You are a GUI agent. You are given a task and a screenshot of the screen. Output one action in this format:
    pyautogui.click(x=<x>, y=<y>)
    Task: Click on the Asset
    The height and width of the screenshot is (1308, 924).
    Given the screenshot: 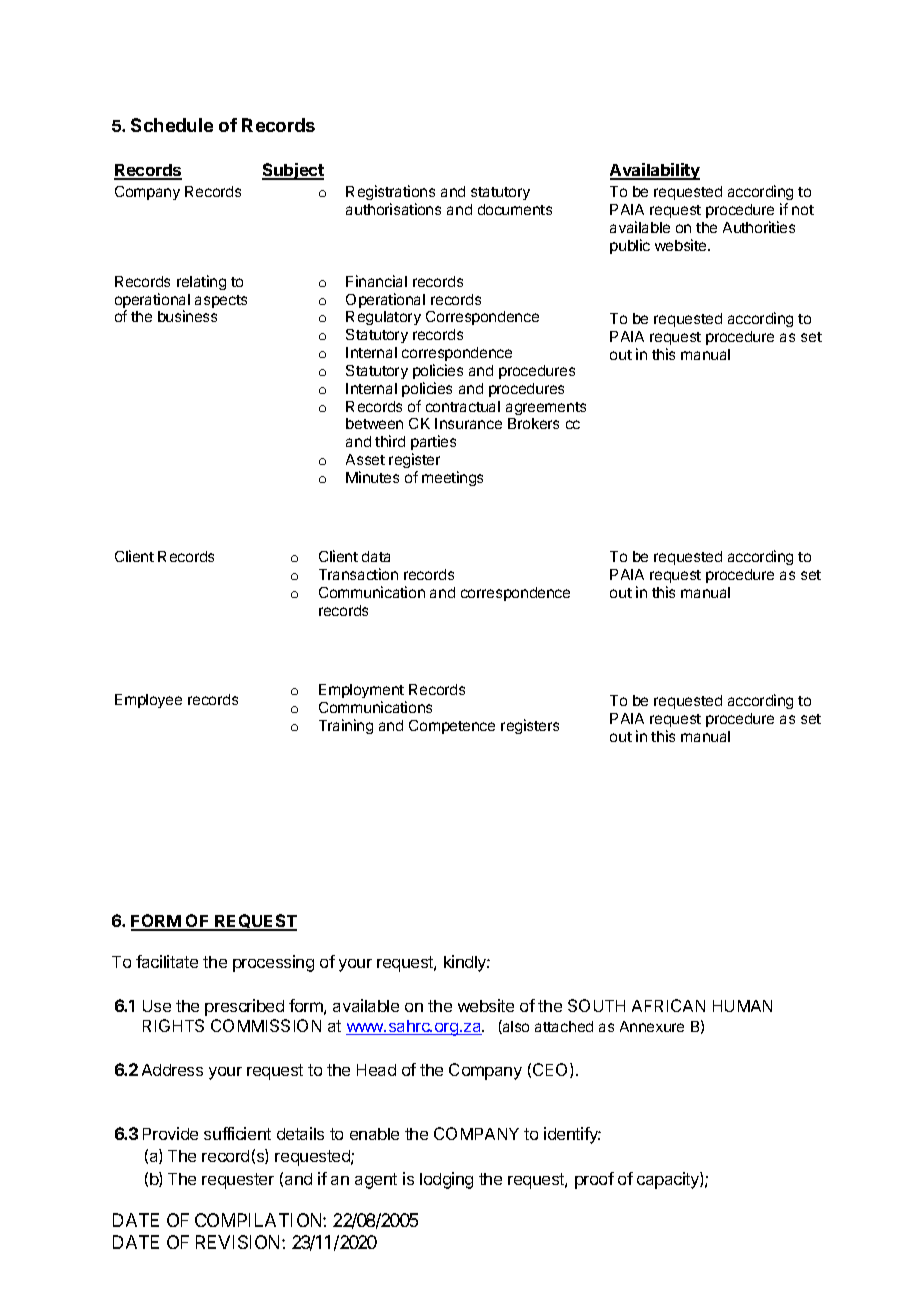 What is the action you would take?
    pyautogui.click(x=365, y=459)
